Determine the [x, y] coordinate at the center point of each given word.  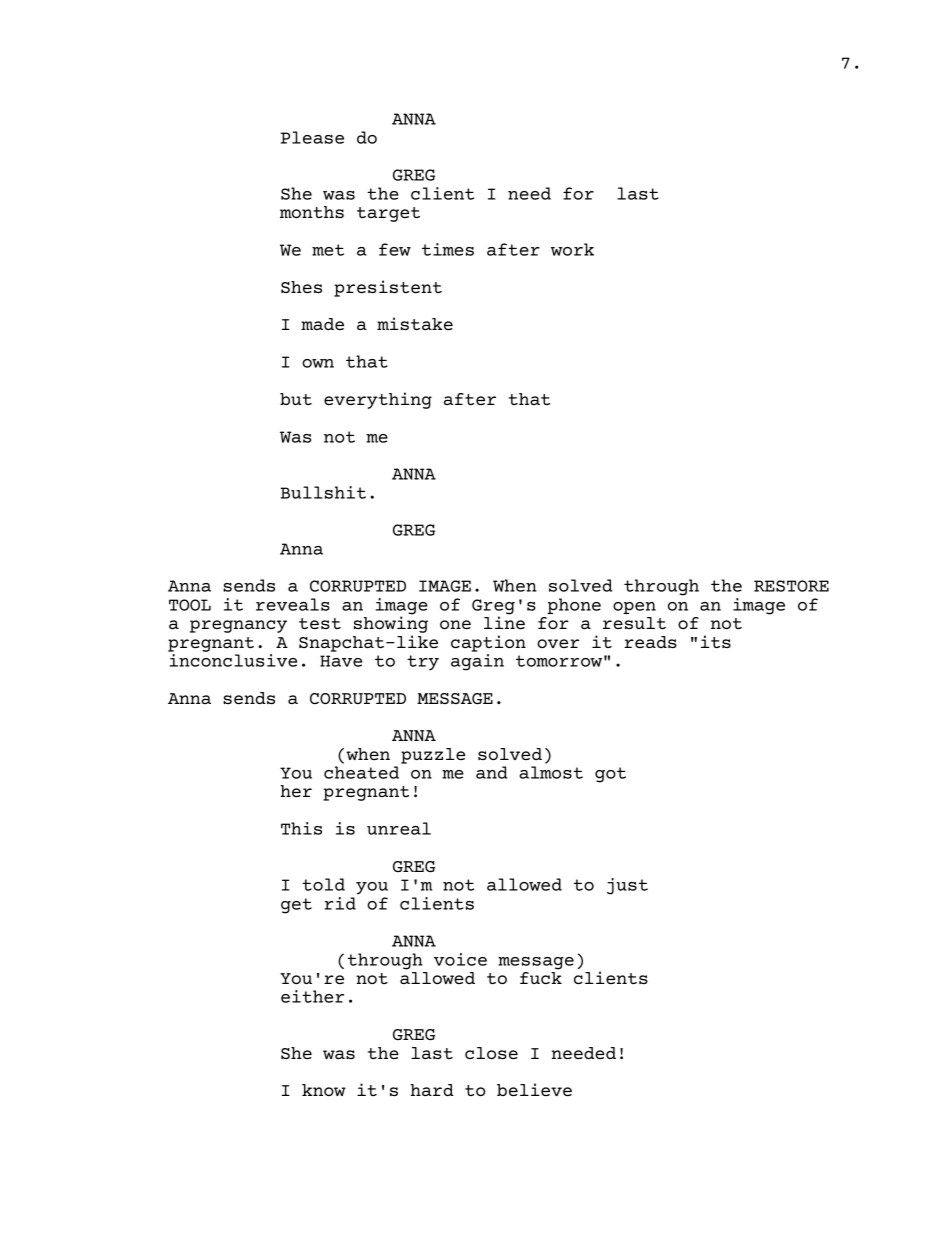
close [491, 1053]
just [627, 886]
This [301, 828]
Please [312, 137]
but [296, 399]
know [324, 1090]
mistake [415, 323]
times [448, 249]
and [492, 772]
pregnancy [238, 626]
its [716, 641]
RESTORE [791, 586]
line [504, 621]
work [572, 249]
